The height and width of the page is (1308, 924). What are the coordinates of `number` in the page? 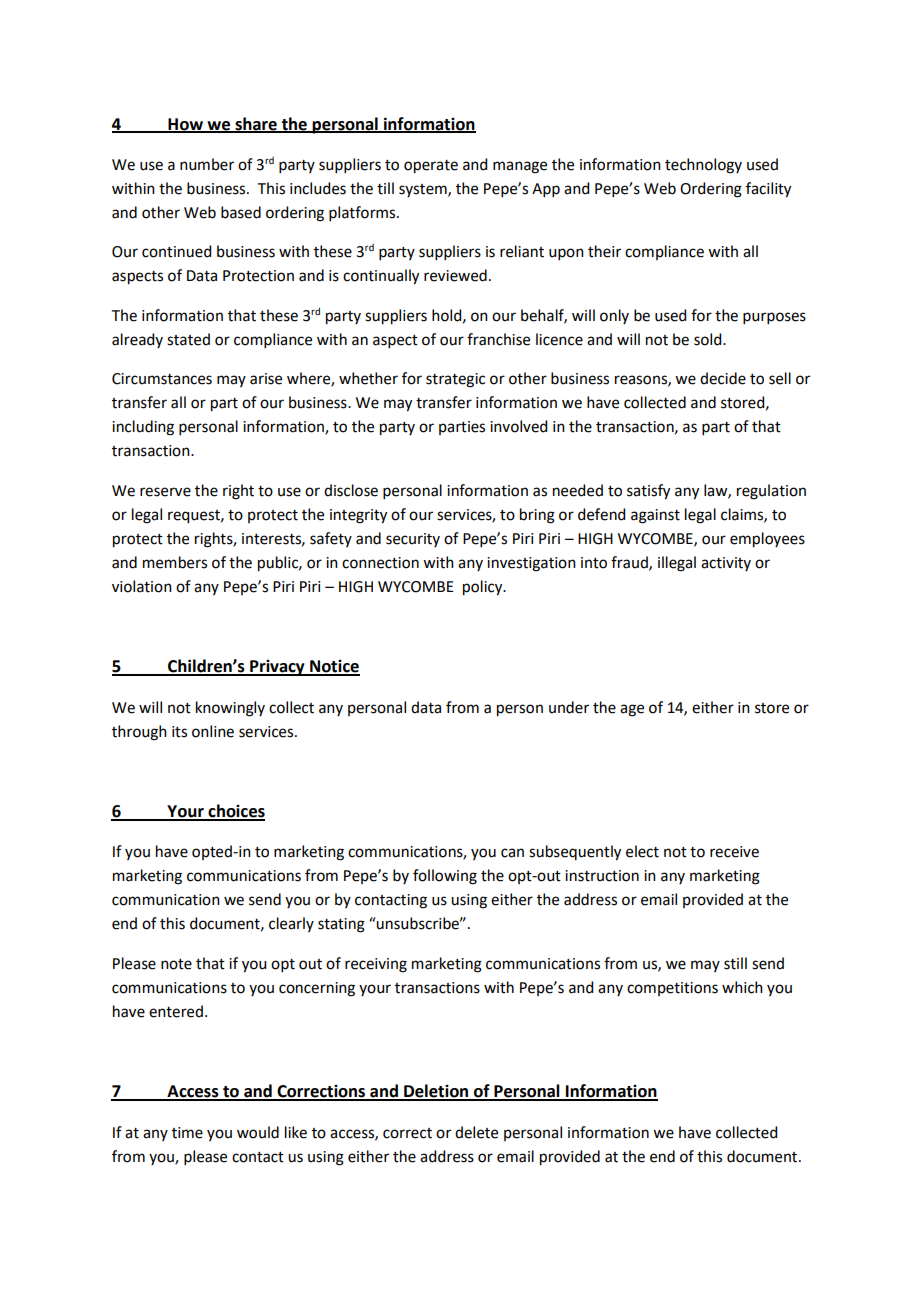 It's located at (207, 164).
